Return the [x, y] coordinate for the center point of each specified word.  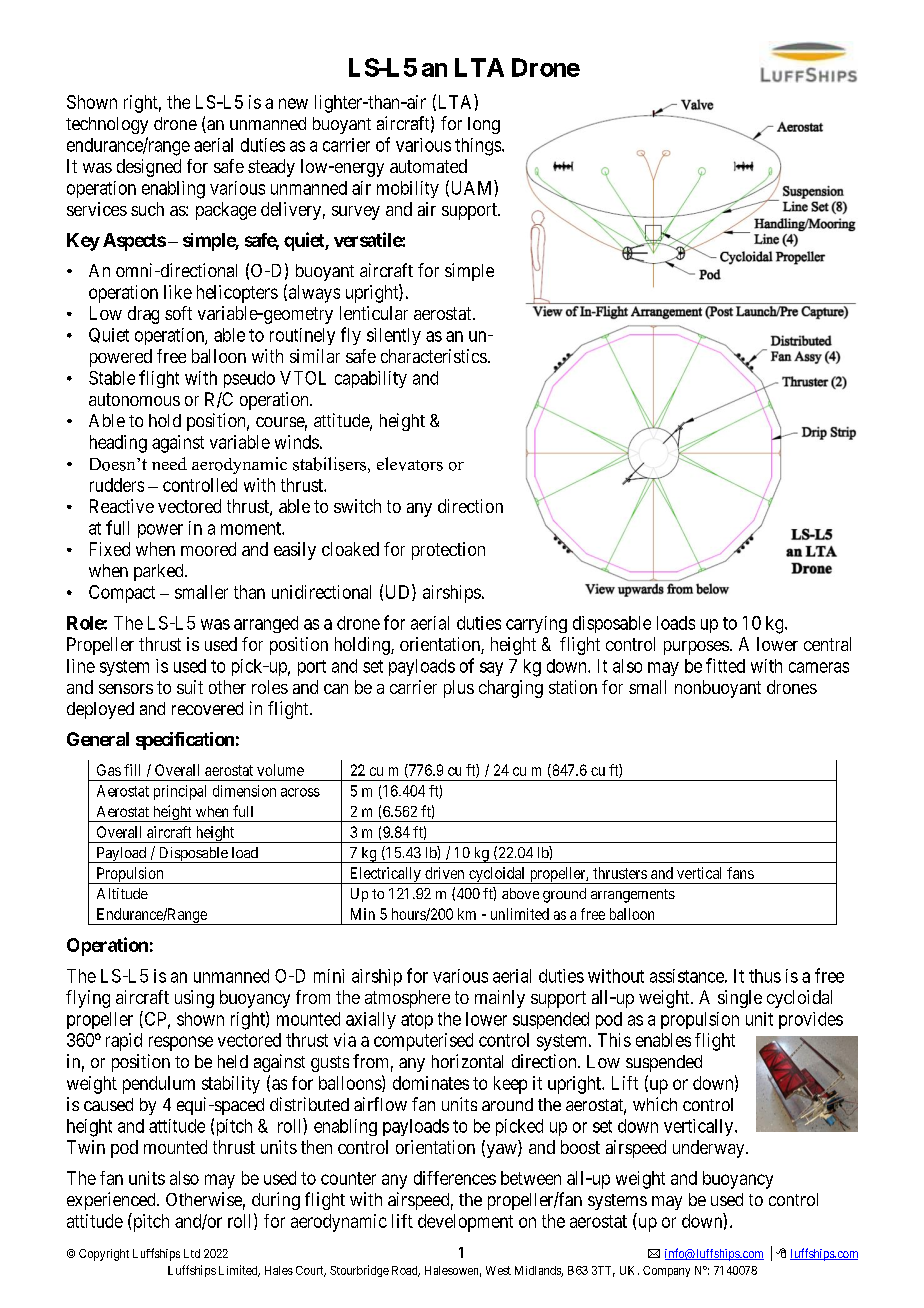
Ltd [192, 1253]
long [484, 125]
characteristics [434, 356]
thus [765, 976]
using [194, 999]
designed [149, 168]
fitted [725, 665]
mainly [500, 999]
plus [459, 689]
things [478, 147]
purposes [696, 648]
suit [190, 687]
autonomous [134, 399]
